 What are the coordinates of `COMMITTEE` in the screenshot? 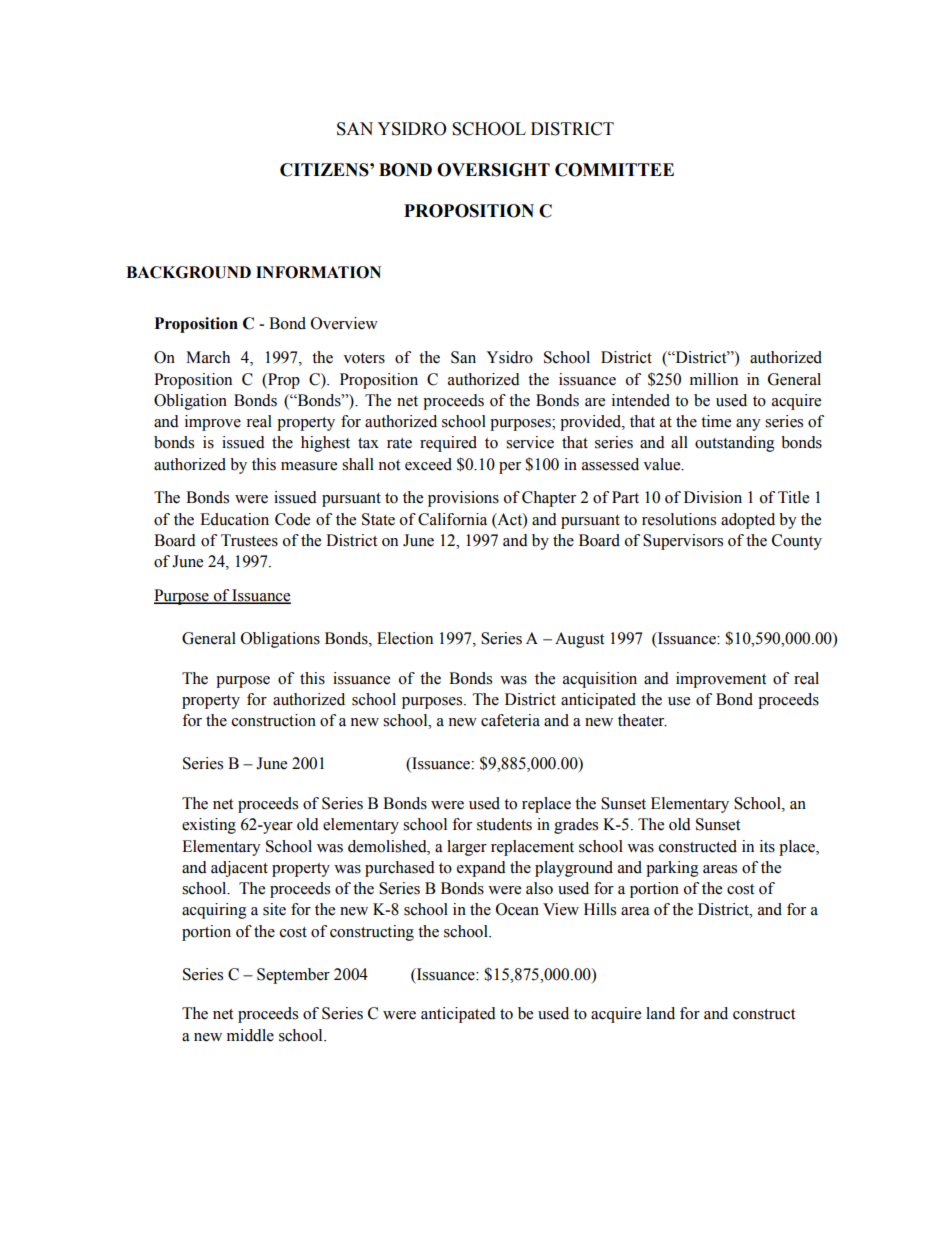 It's located at (614, 170).
